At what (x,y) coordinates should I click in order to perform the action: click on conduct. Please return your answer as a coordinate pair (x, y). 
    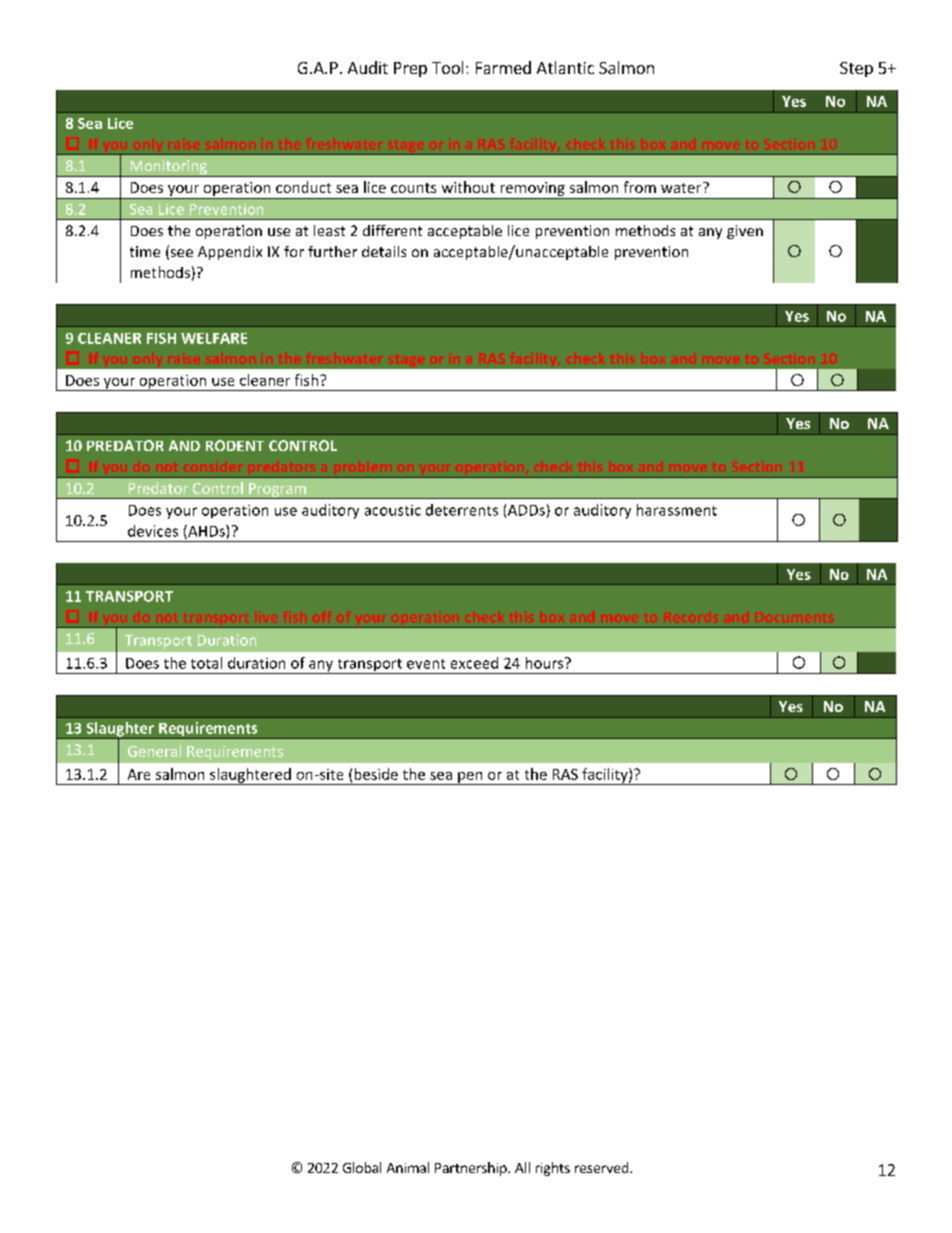
    Looking at the image, I should click on (303, 187).
